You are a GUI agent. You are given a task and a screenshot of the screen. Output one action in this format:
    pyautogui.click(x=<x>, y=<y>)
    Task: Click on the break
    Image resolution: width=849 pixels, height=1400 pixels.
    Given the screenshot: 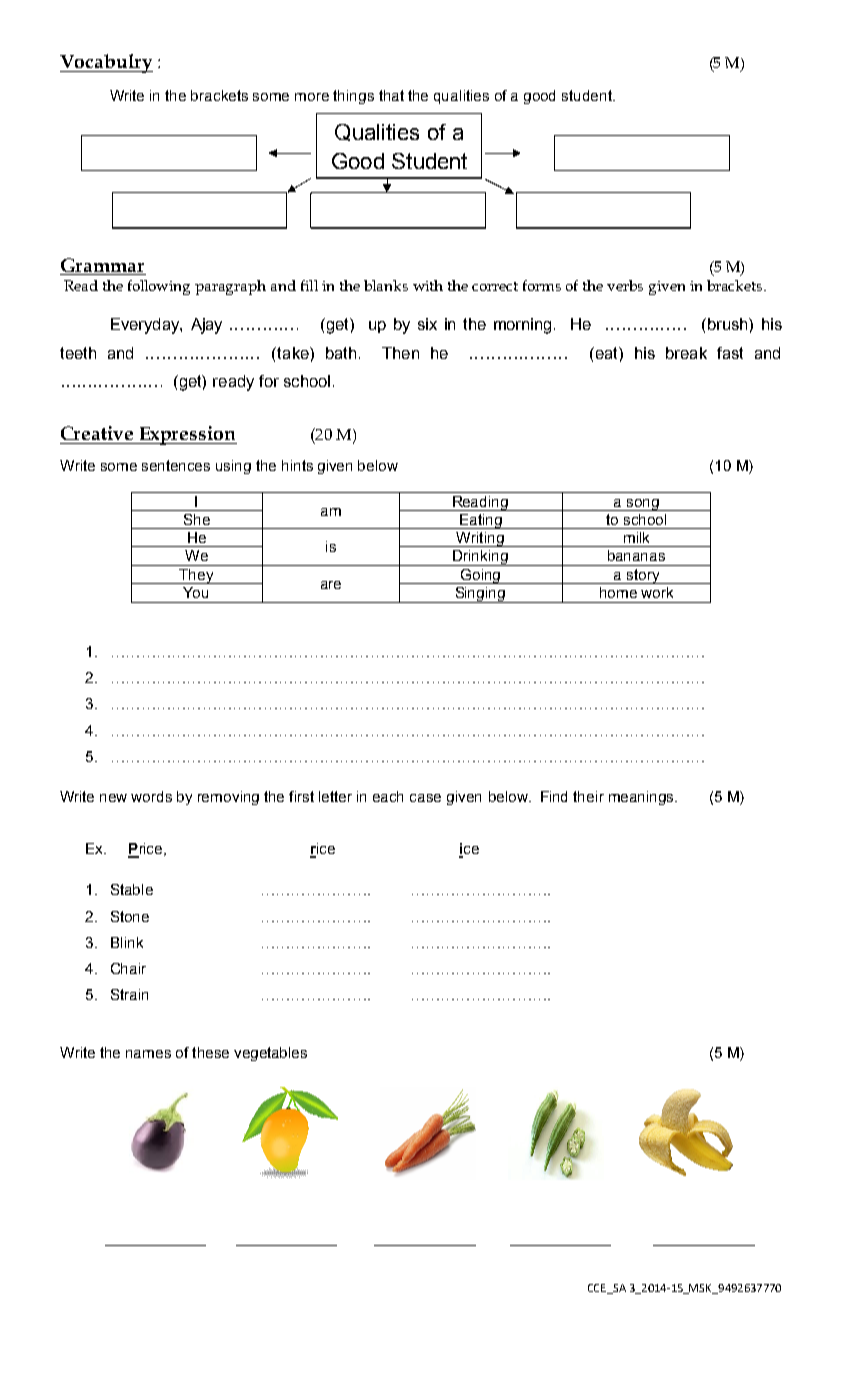 What is the action you would take?
    pyautogui.click(x=686, y=353)
